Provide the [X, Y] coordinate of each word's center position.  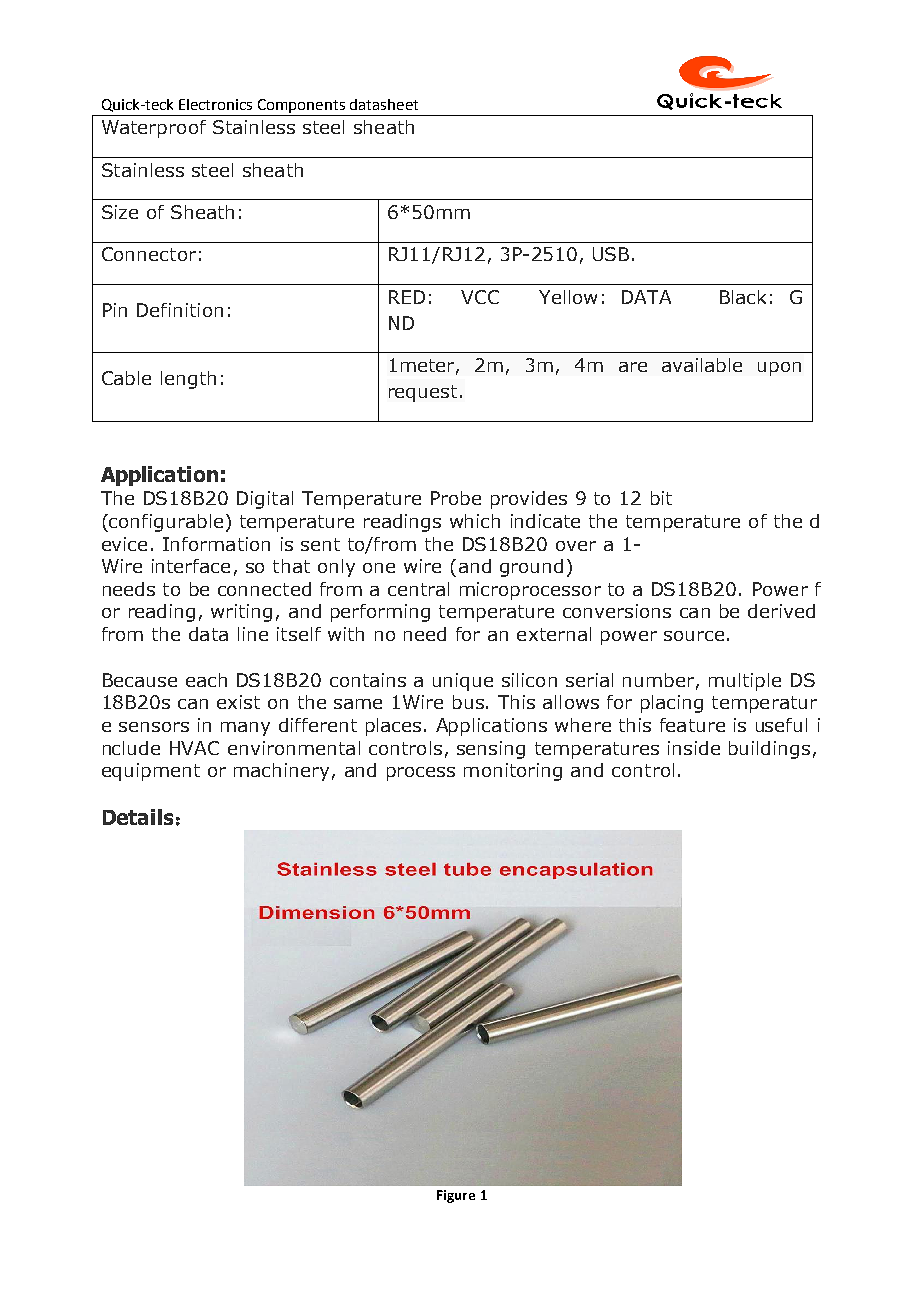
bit [661, 498]
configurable [165, 523]
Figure [456, 1196]
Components [301, 106]
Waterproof [154, 129]
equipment [151, 772]
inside [694, 748]
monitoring [513, 772]
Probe [456, 498]
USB [611, 254]
